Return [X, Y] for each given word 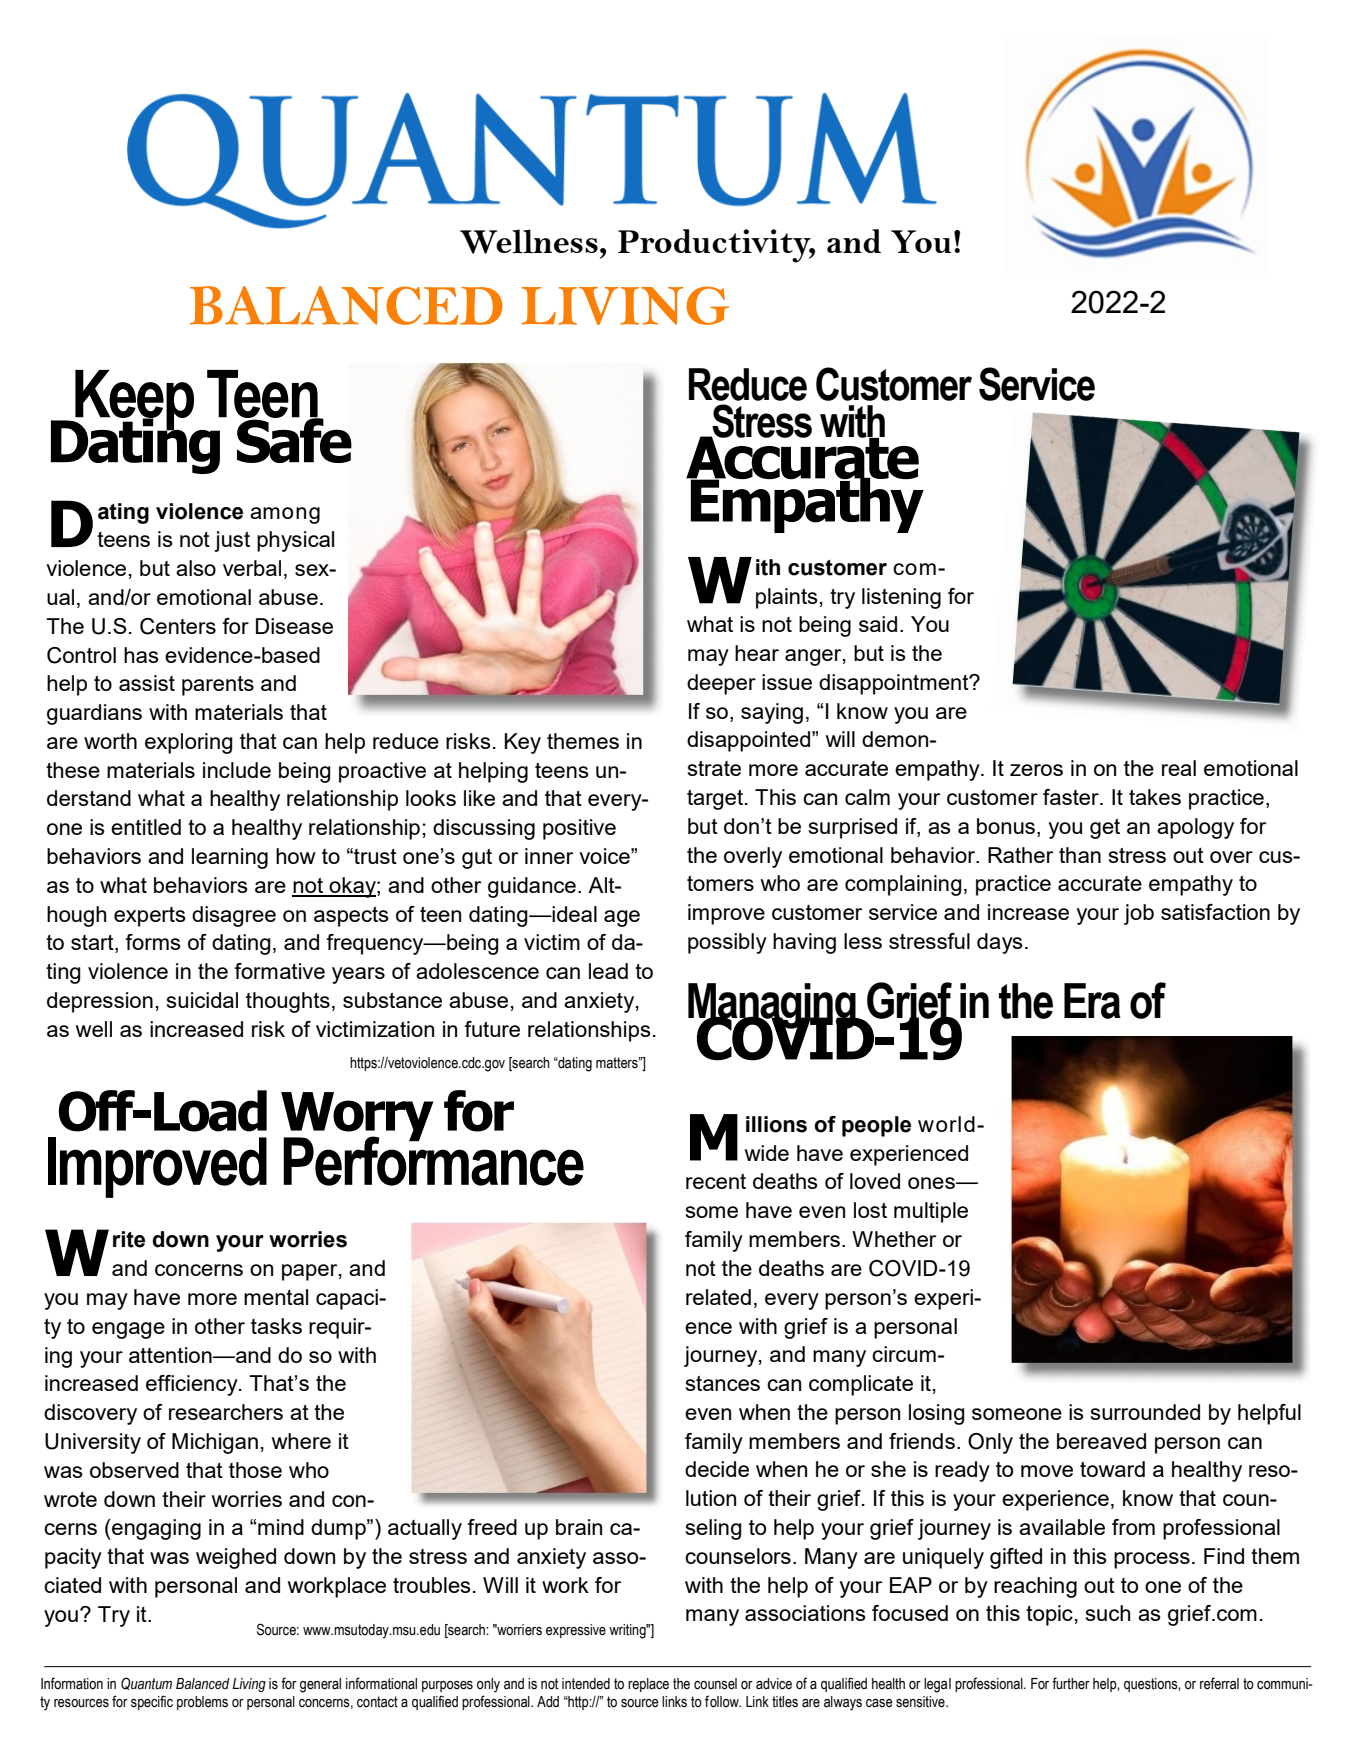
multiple [931, 1212]
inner [549, 856]
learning [230, 858]
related [718, 1297]
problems [202, 1703]
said [878, 624]
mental [276, 1297]
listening [901, 598]
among [285, 515]
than [1080, 855]
